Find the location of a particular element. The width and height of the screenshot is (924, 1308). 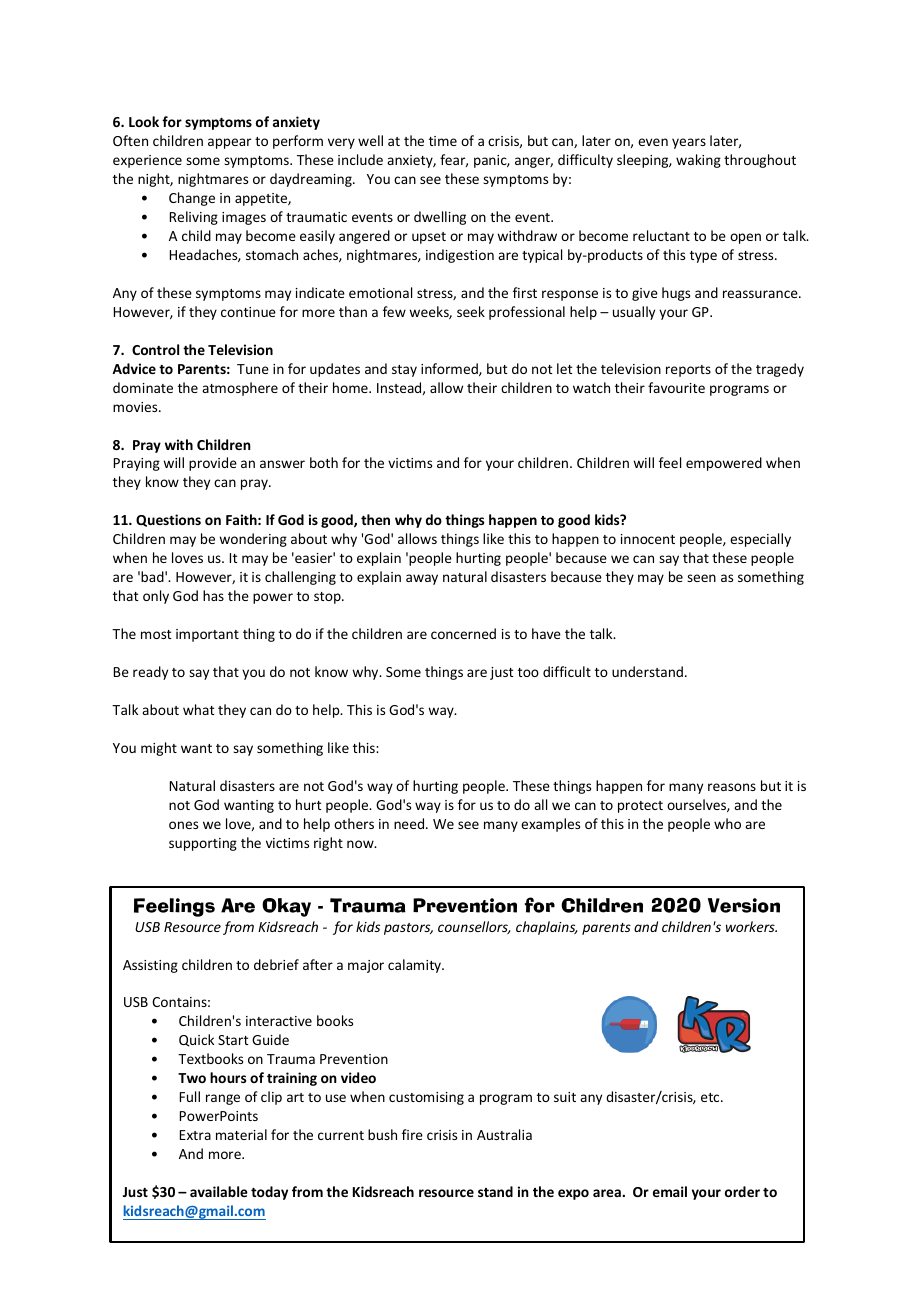

provide is located at coordinates (213, 464).
